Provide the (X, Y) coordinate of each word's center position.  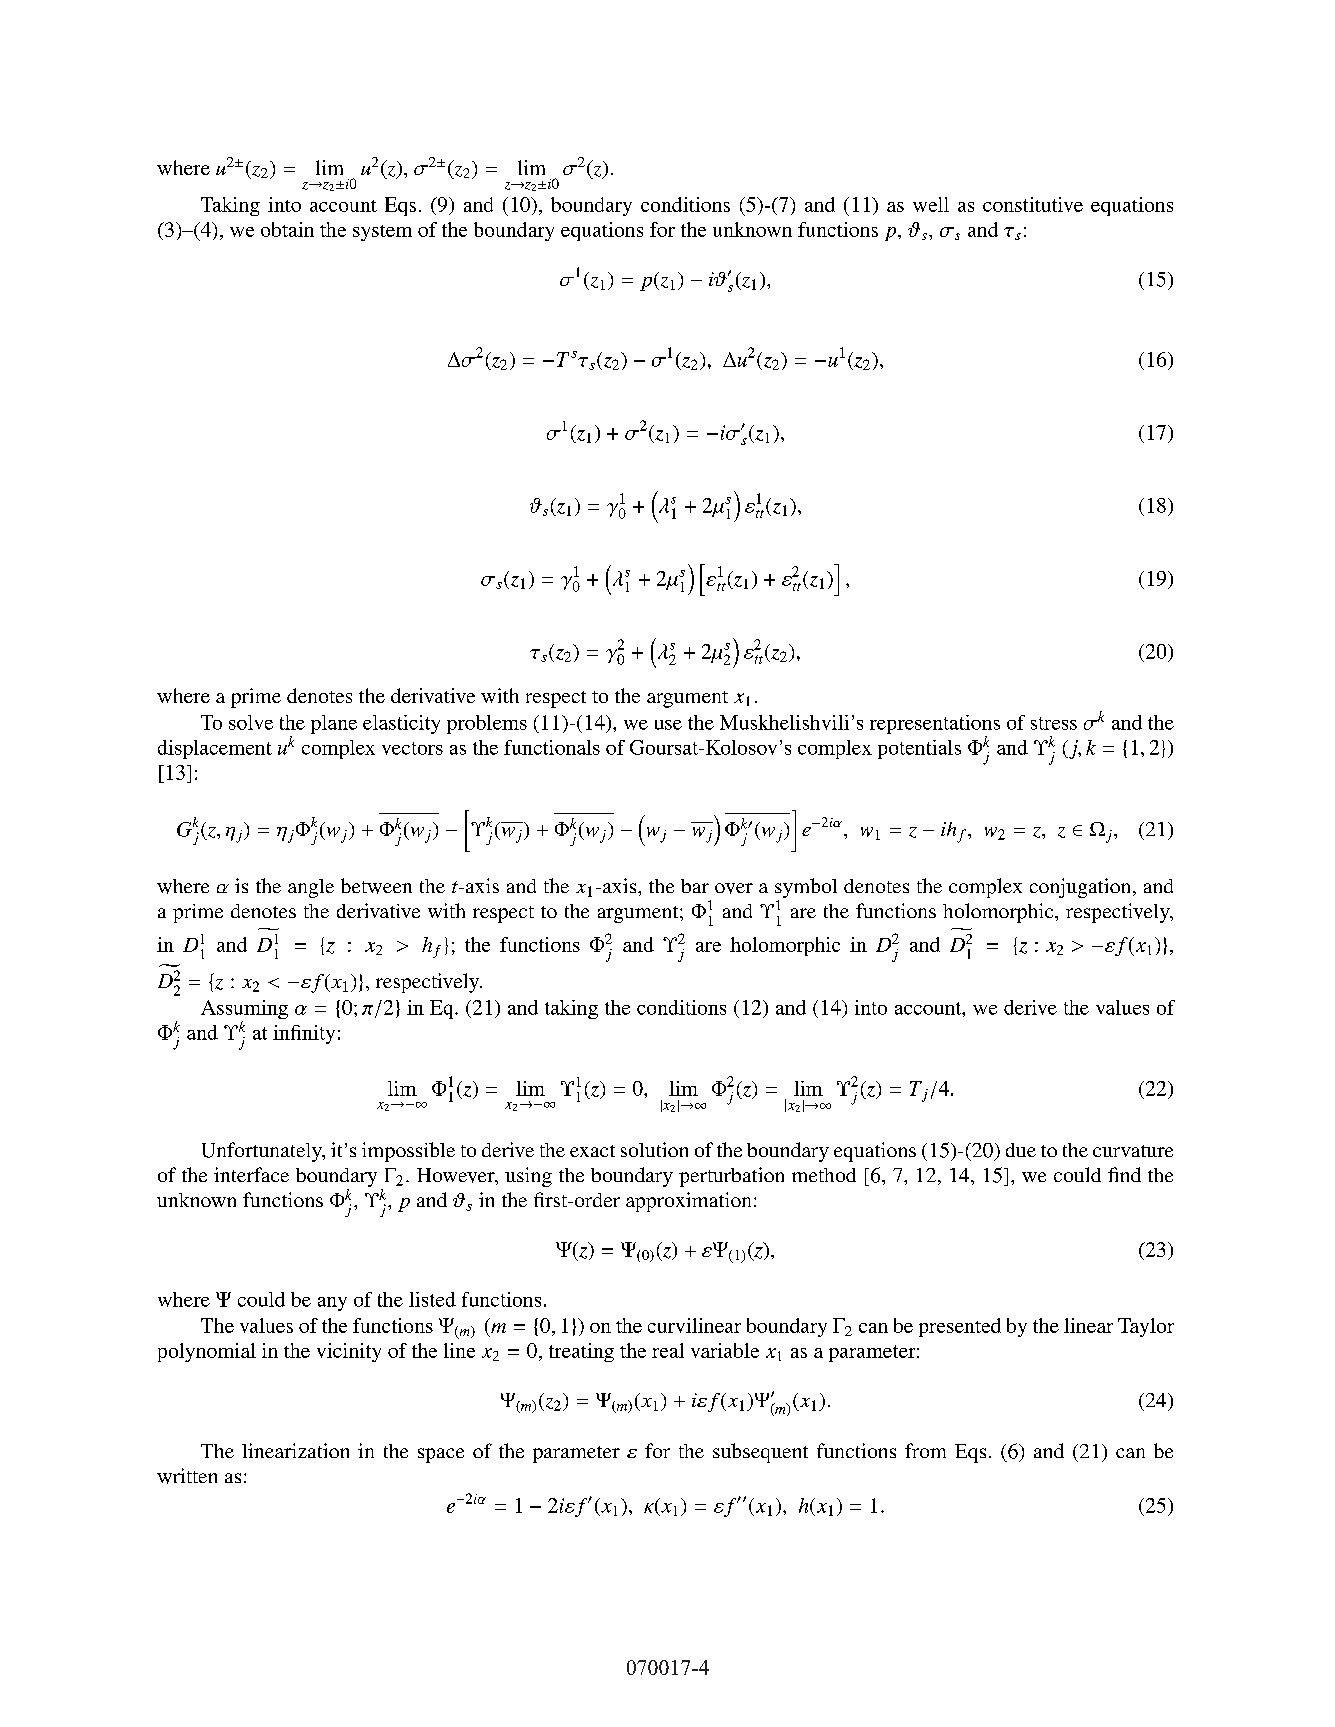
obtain (287, 229)
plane (334, 724)
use (668, 725)
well (931, 204)
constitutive (1033, 204)
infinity (304, 1034)
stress (1054, 723)
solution (654, 1149)
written (187, 1476)
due (1021, 1150)
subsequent (760, 1453)
